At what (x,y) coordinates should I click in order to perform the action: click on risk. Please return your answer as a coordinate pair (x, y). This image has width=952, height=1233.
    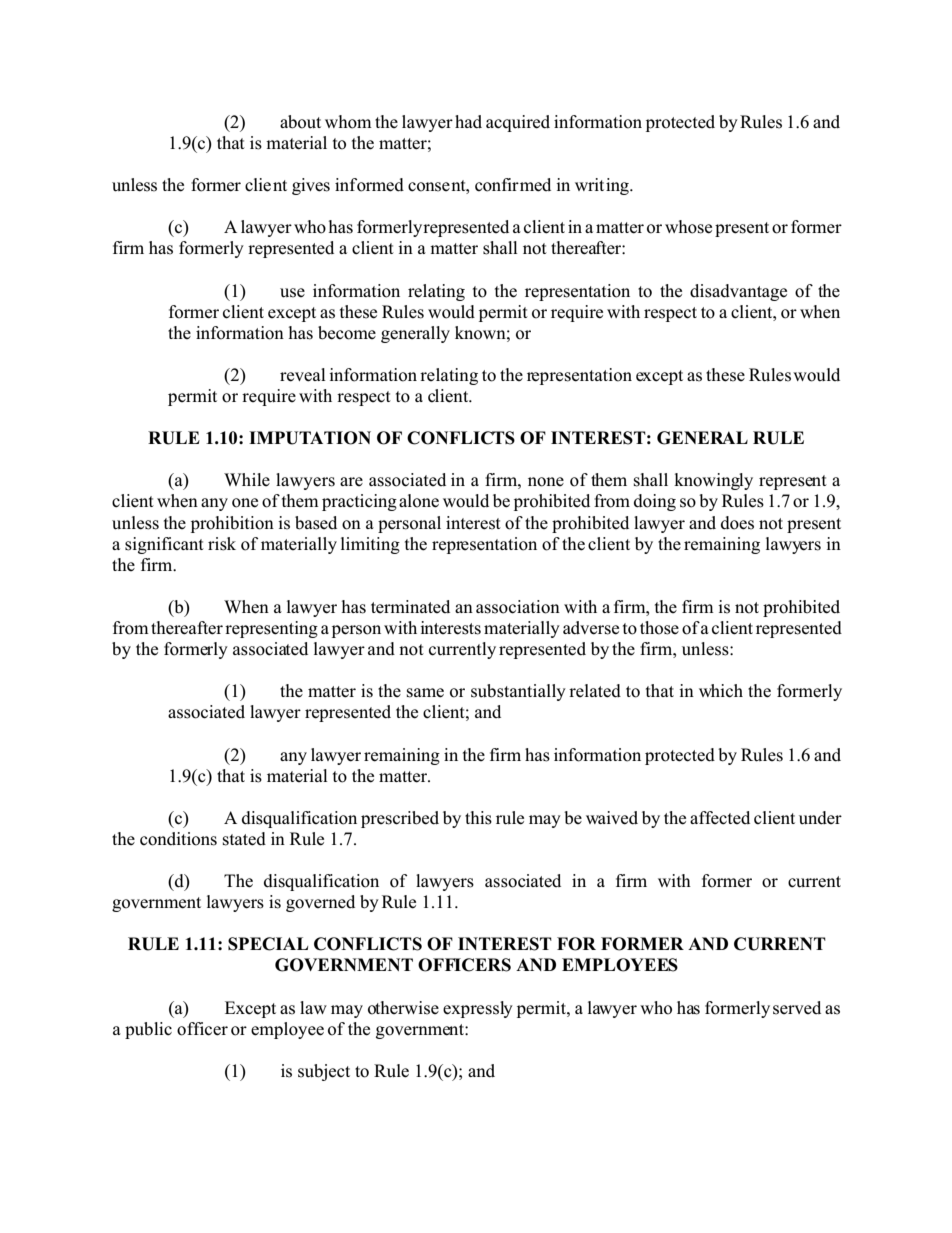
    Looking at the image, I should click on (222, 544).
